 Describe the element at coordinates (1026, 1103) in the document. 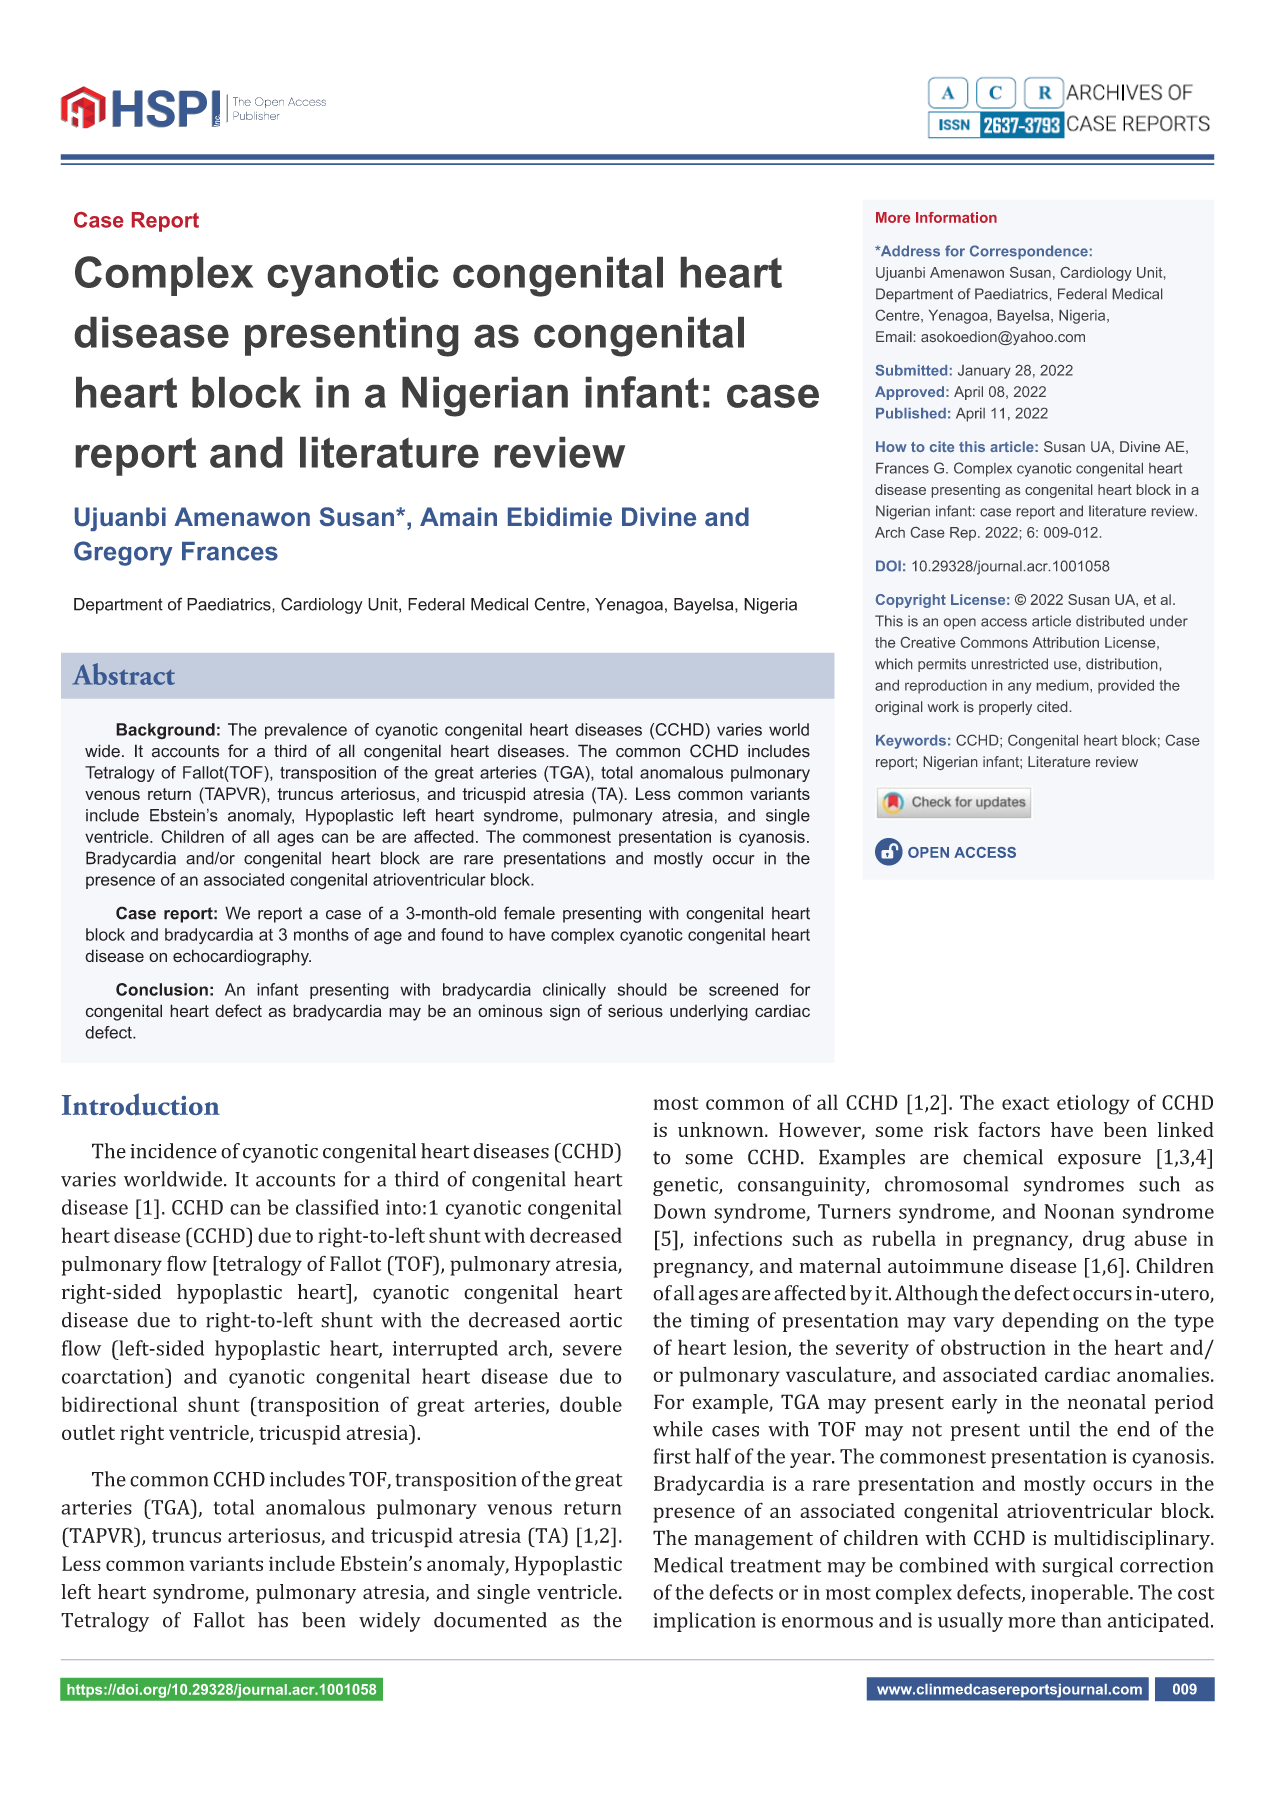

I see `exact` at that location.
